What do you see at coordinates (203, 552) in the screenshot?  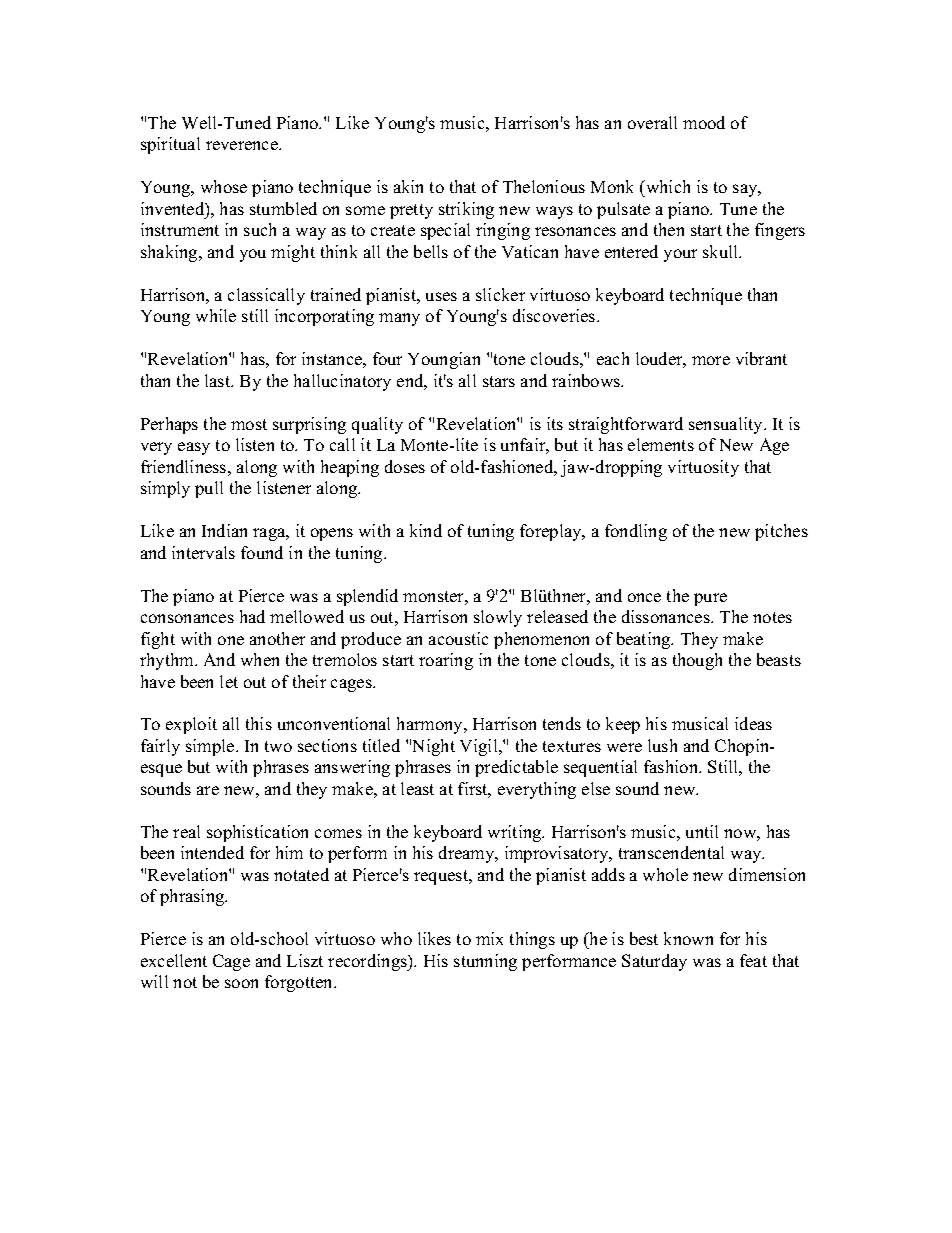 I see `intervals` at bounding box center [203, 552].
